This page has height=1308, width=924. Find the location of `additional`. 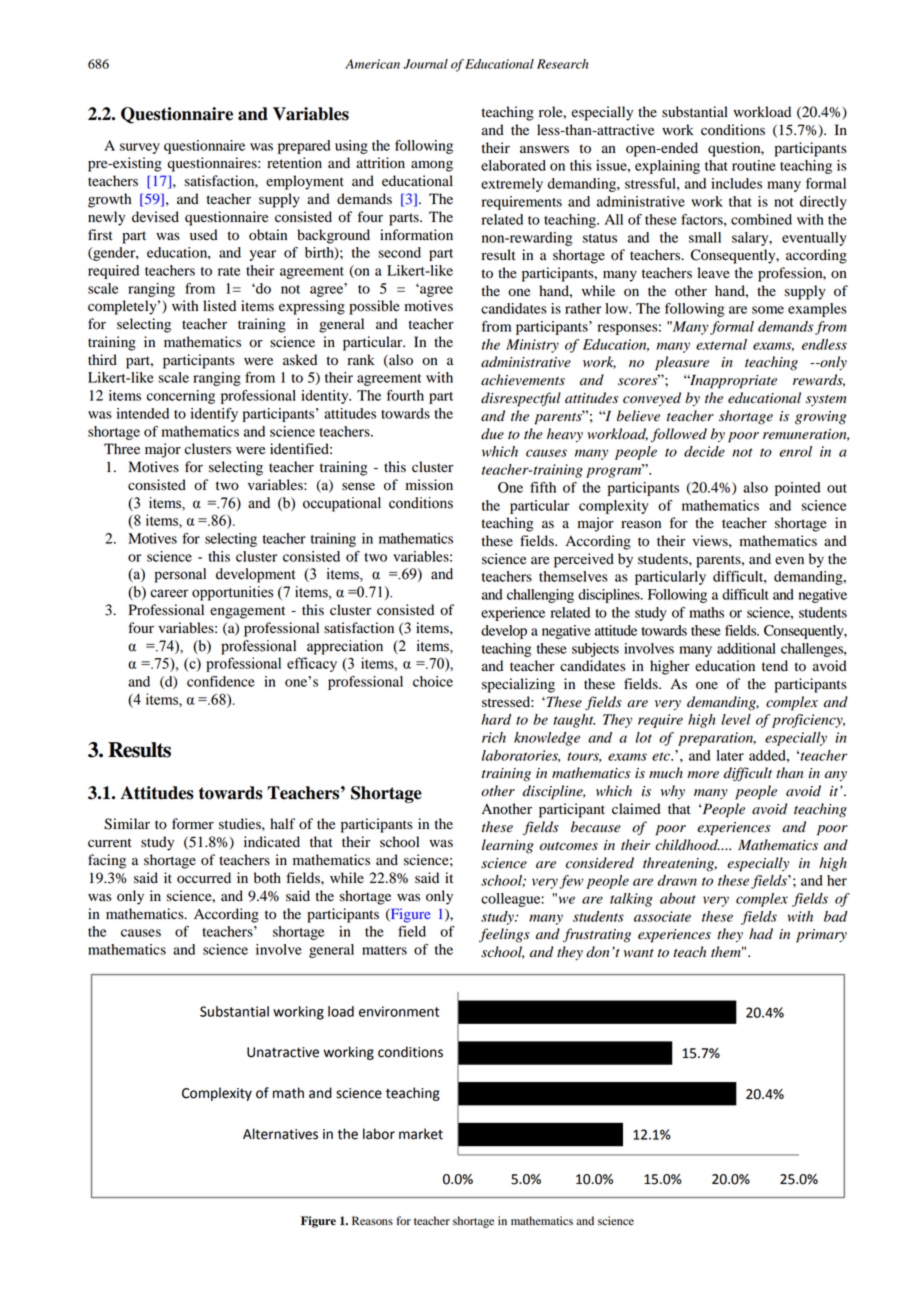

additional is located at coordinates (746, 648).
